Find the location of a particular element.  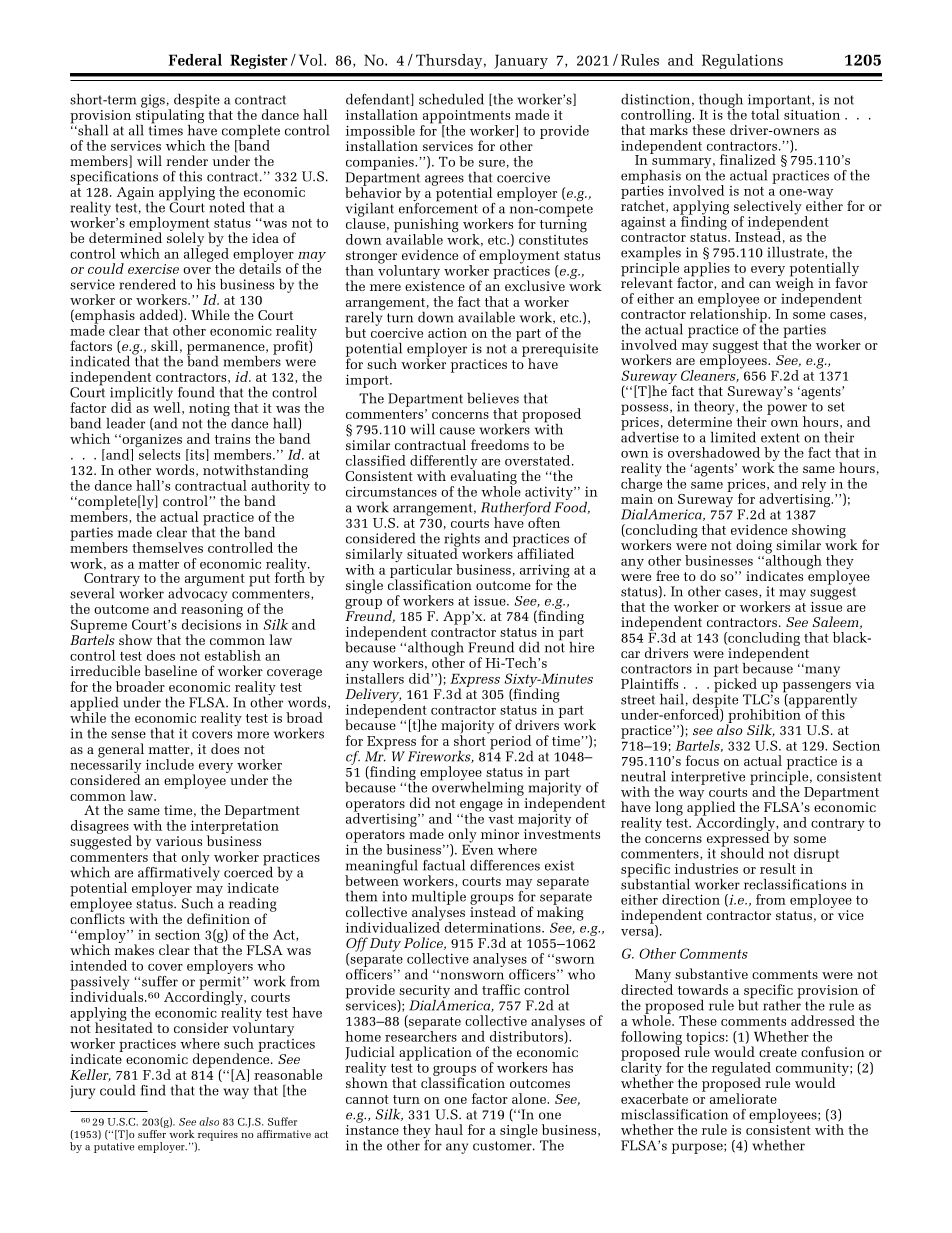

total is located at coordinates (765, 113).
